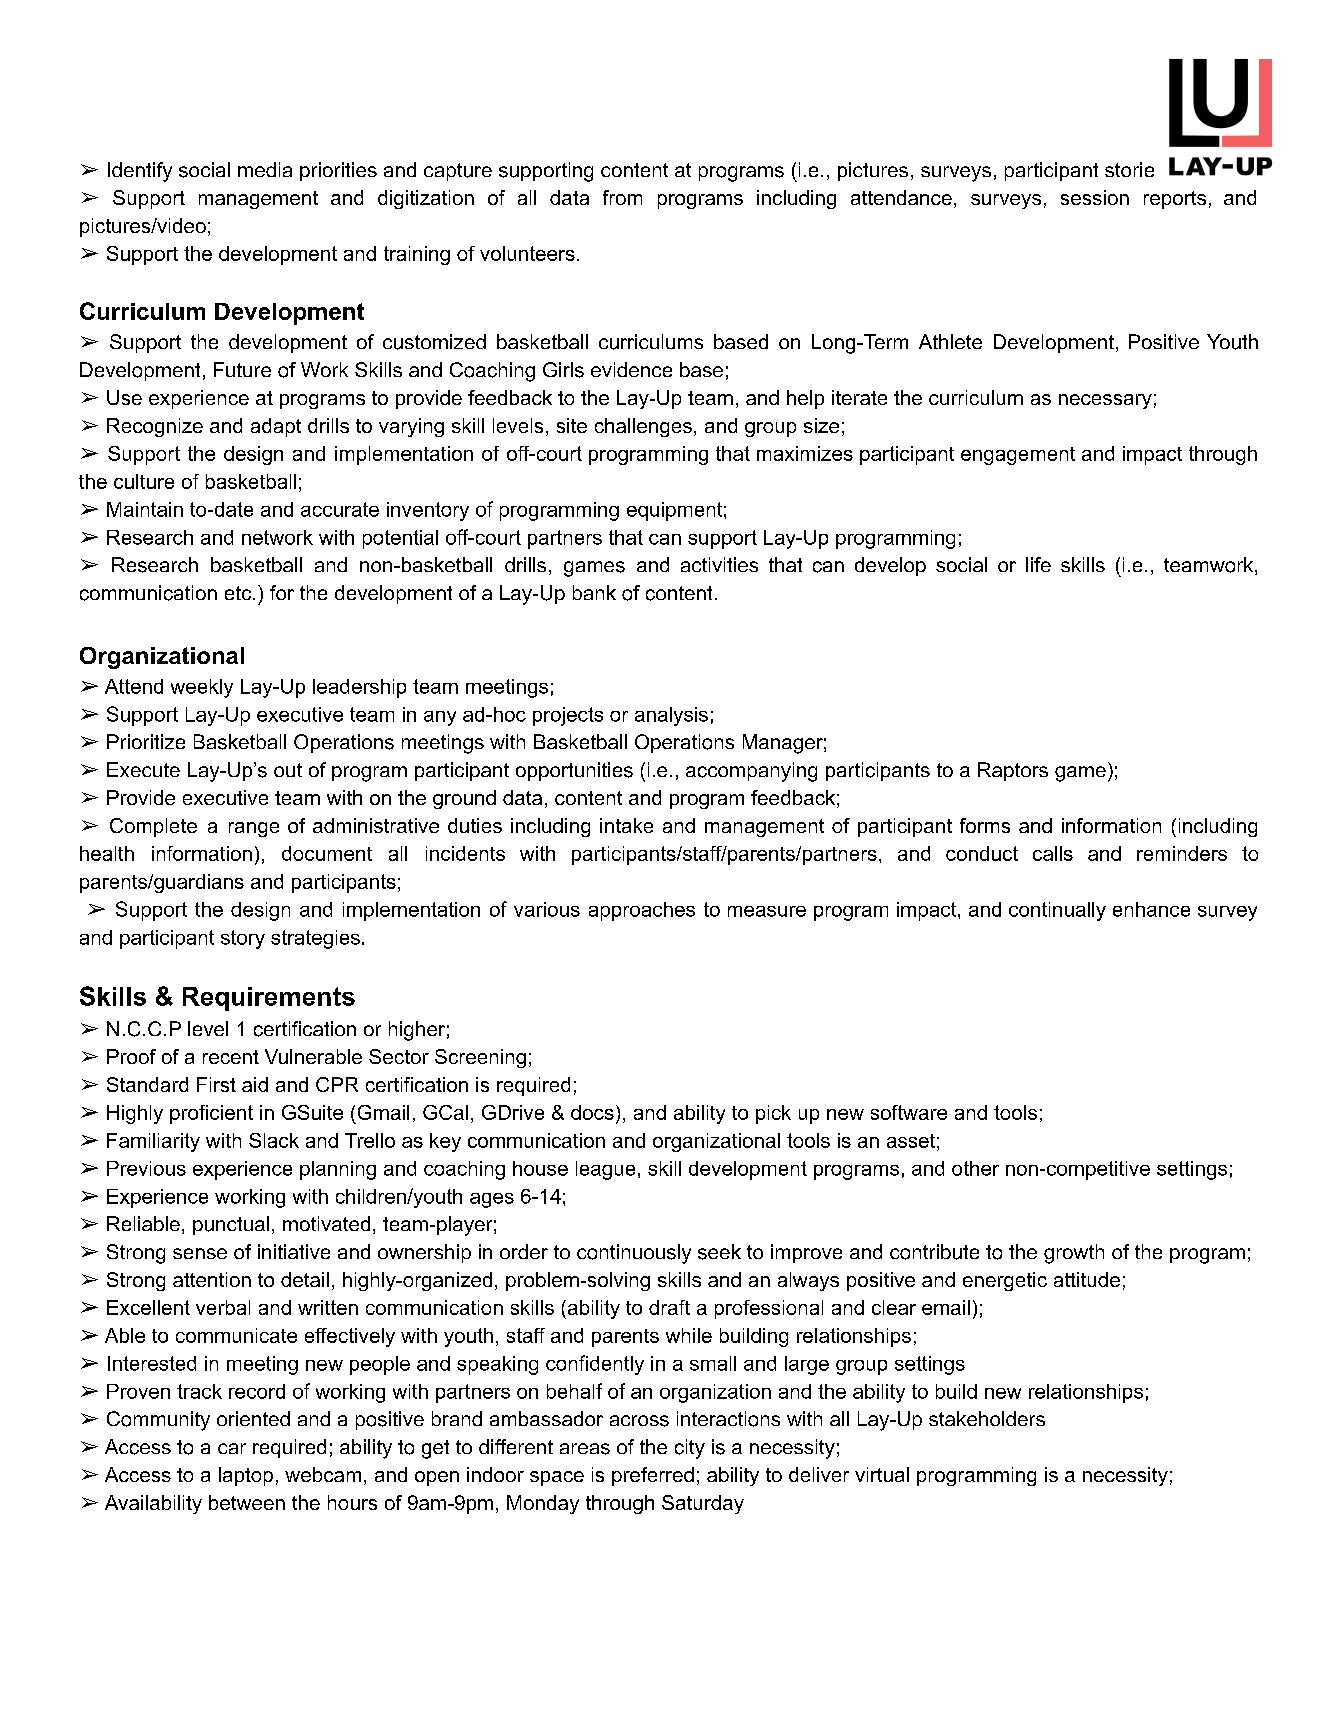  I want to click on range, so click(254, 829).
